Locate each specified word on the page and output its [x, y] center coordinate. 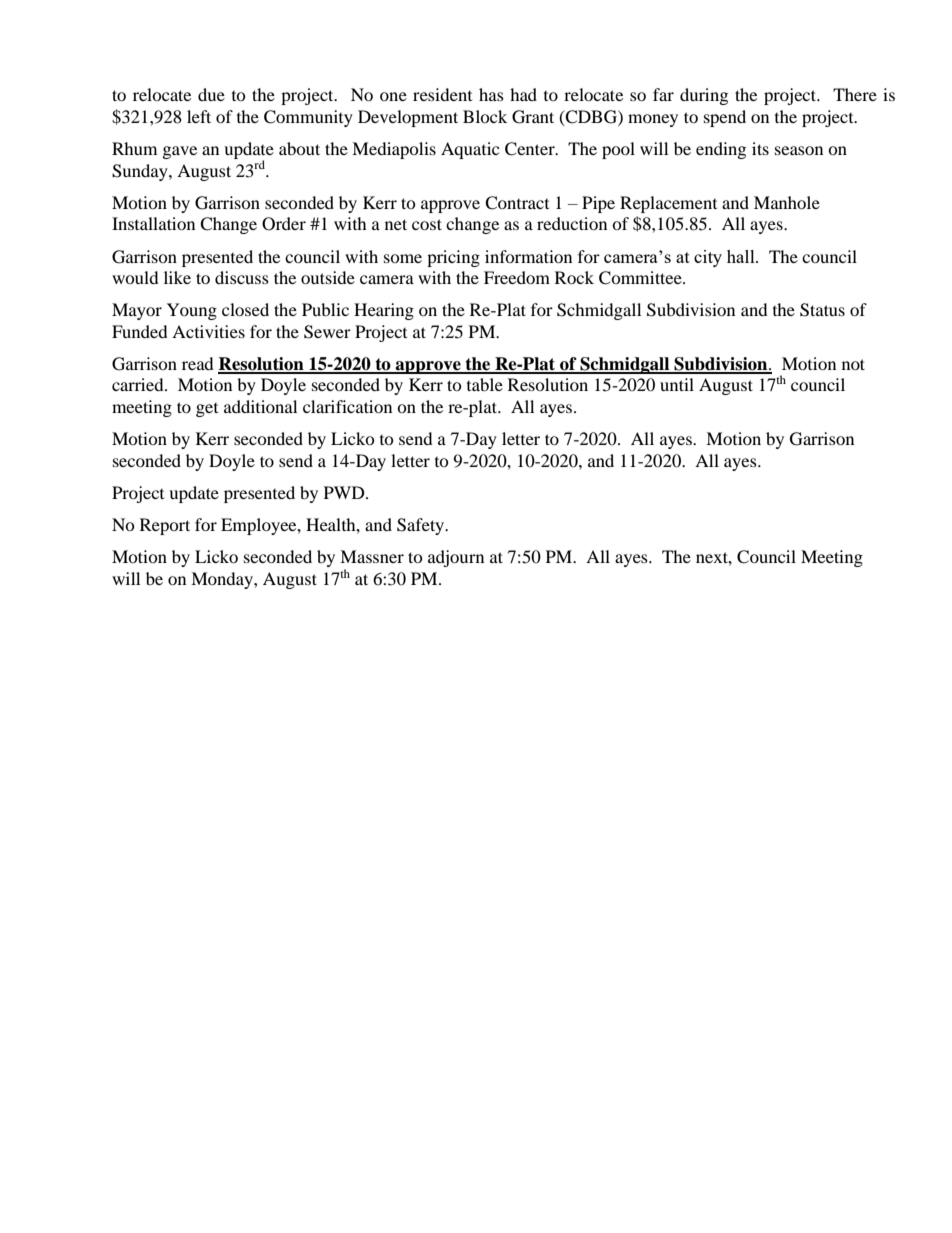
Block [485, 116]
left [199, 116]
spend [725, 118]
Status [822, 310]
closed [245, 309]
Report [165, 526]
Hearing [384, 311]
